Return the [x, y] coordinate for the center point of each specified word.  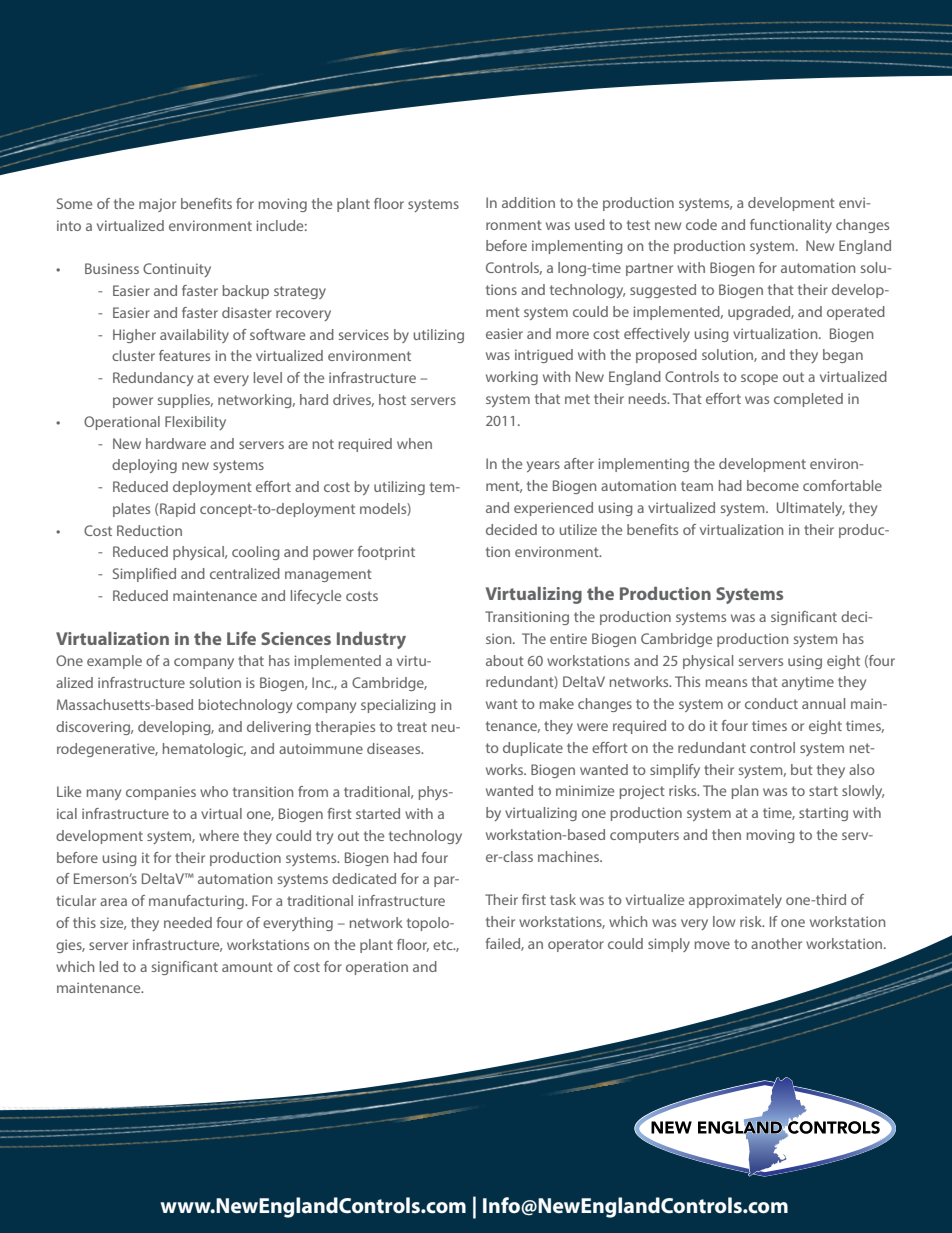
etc [444, 945]
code [701, 224]
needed [188, 922]
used [590, 224]
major [157, 205]
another [776, 943]
